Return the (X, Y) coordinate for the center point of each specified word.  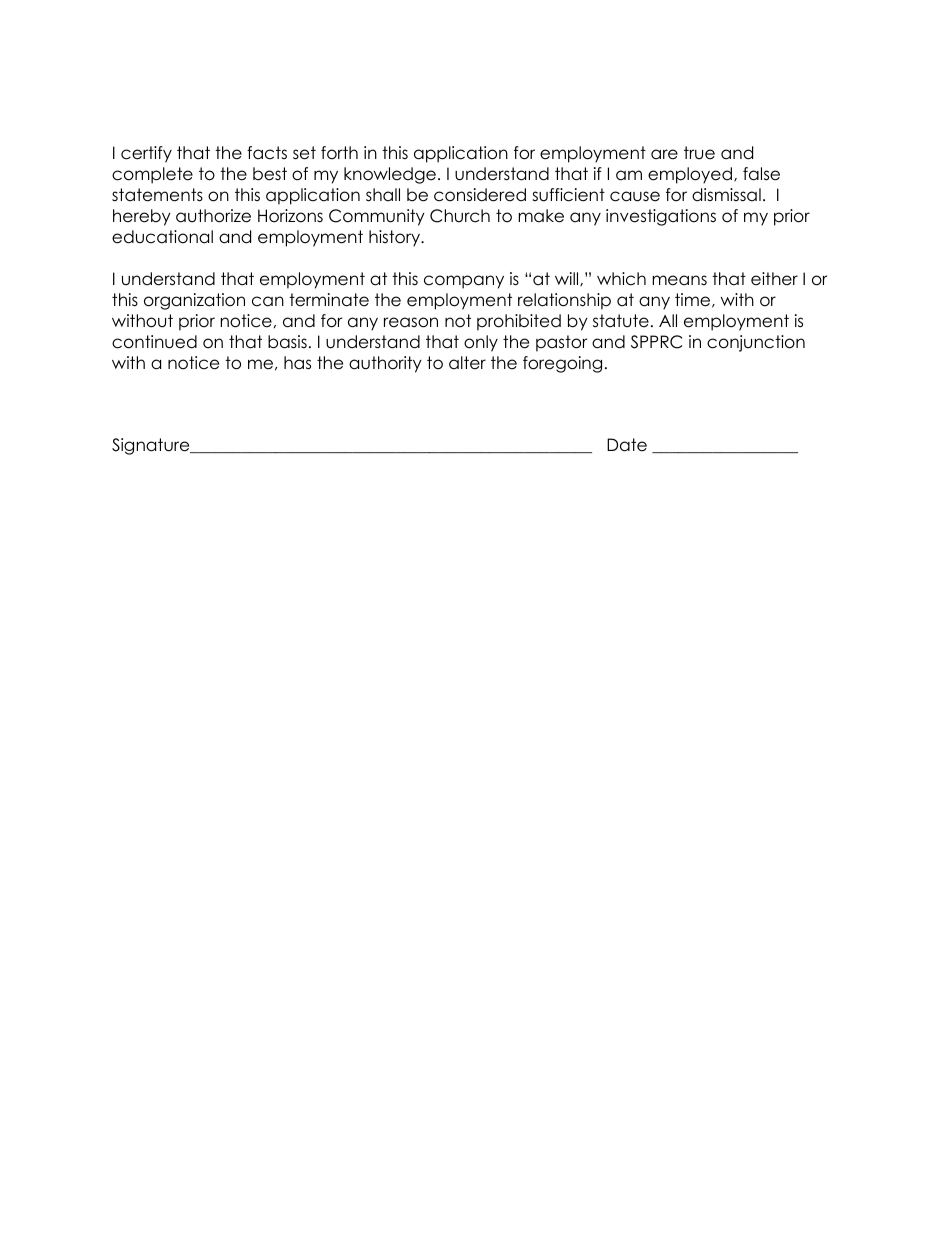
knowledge (390, 175)
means (679, 280)
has (297, 363)
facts (267, 153)
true (699, 153)
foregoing (562, 364)
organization (194, 301)
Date (627, 445)
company (464, 282)
